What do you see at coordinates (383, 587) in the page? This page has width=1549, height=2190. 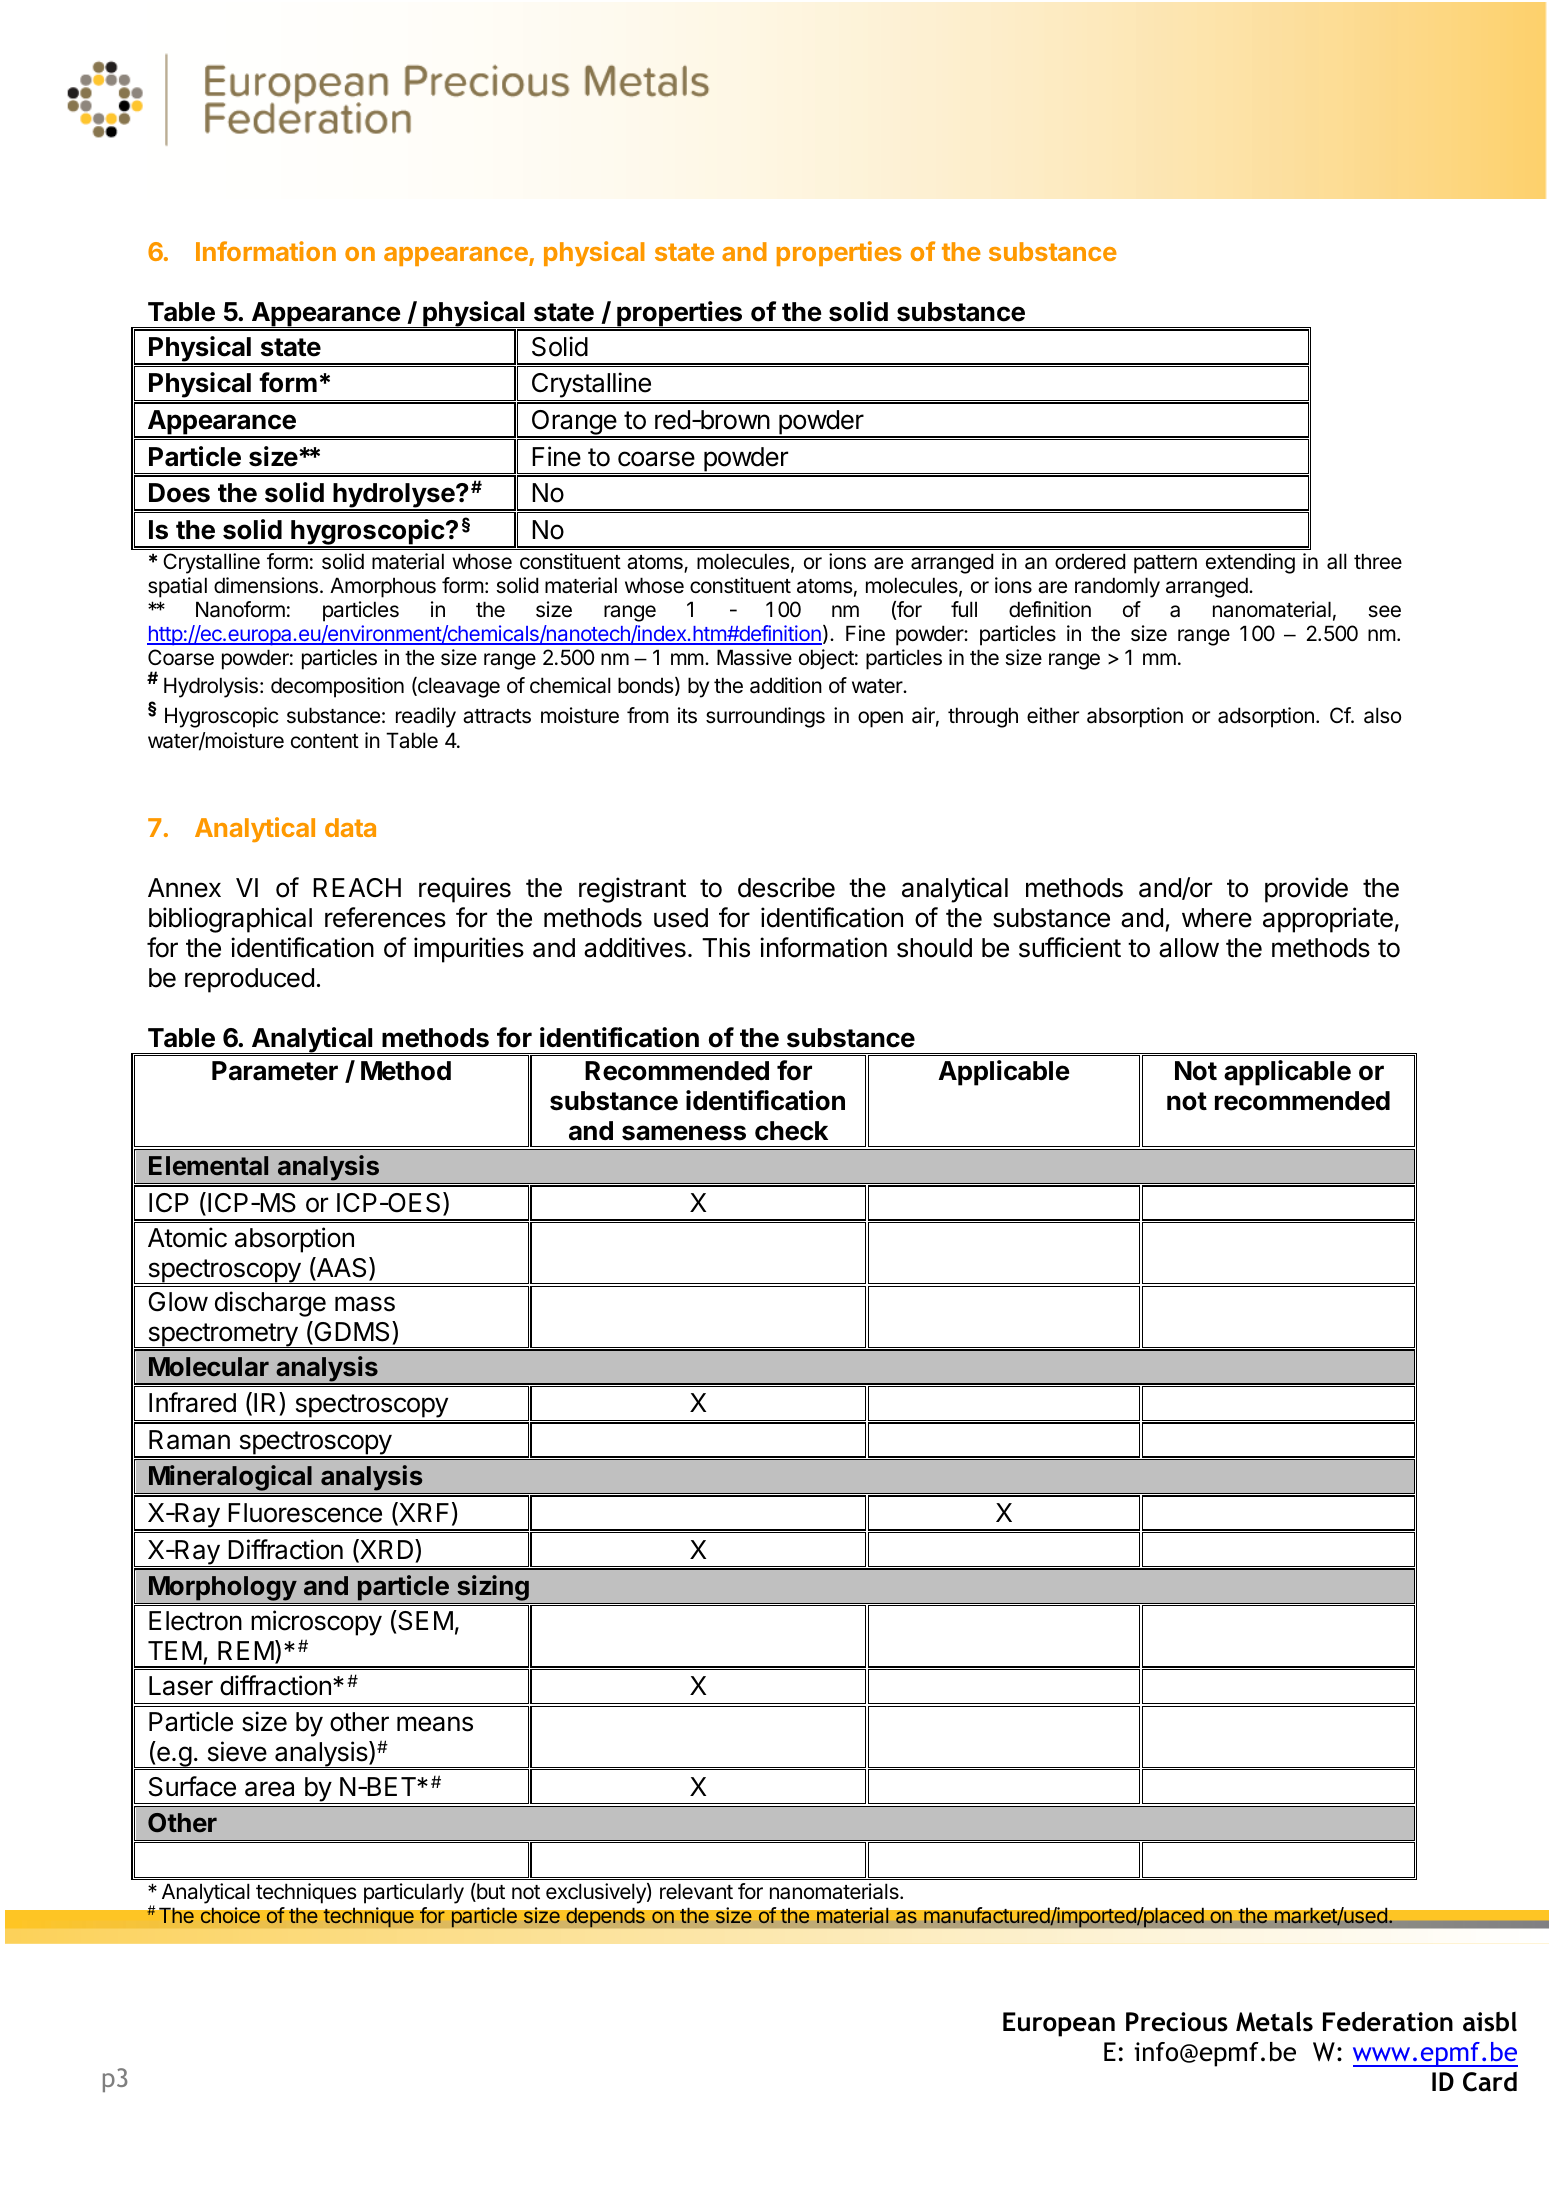 I see `Amorphous` at bounding box center [383, 587].
